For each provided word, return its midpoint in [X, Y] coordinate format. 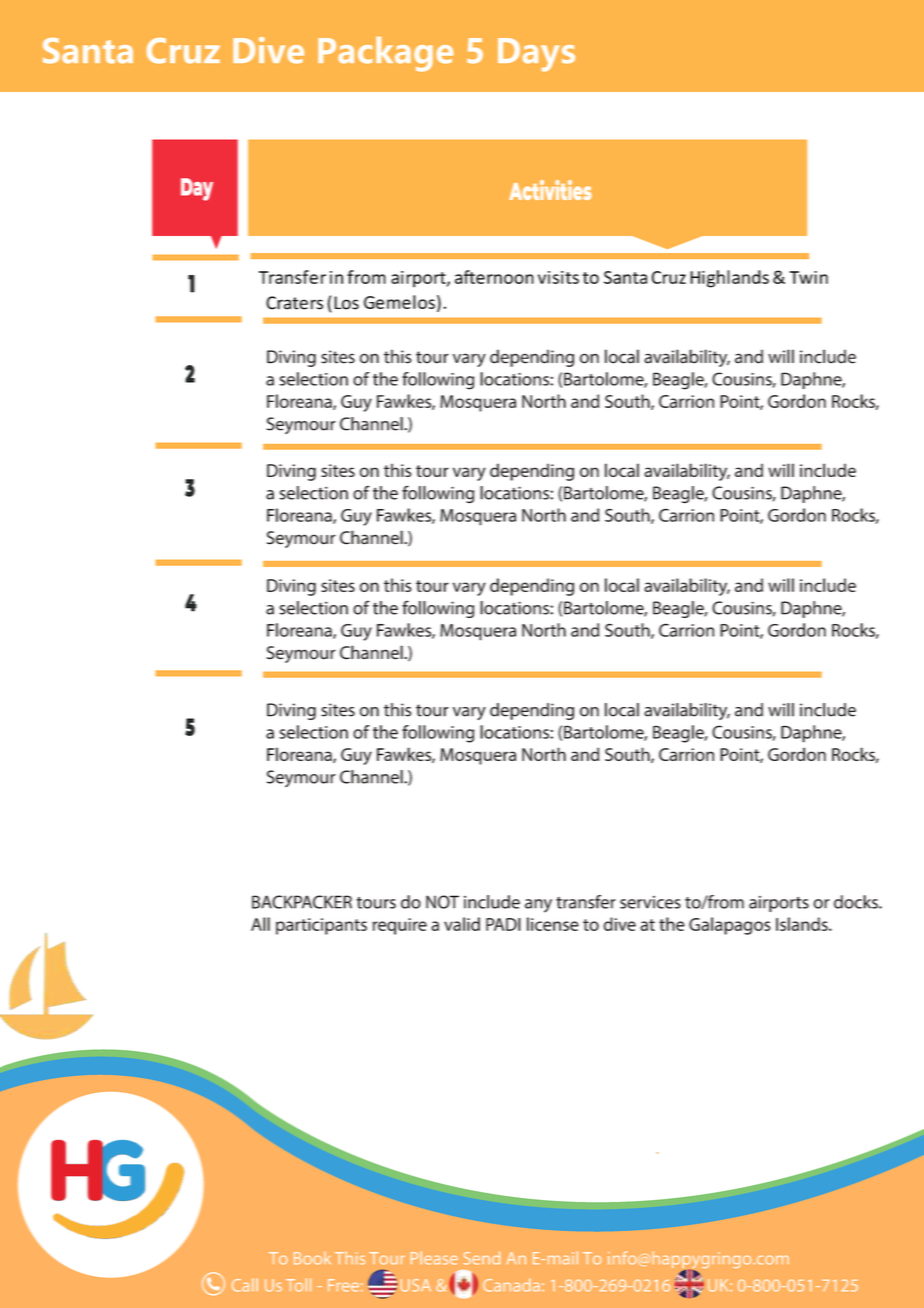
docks [857, 902]
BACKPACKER [302, 902]
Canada [511, 1285]
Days [536, 55]
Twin [808, 277]
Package [385, 54]
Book [312, 1258]
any [538, 906]
